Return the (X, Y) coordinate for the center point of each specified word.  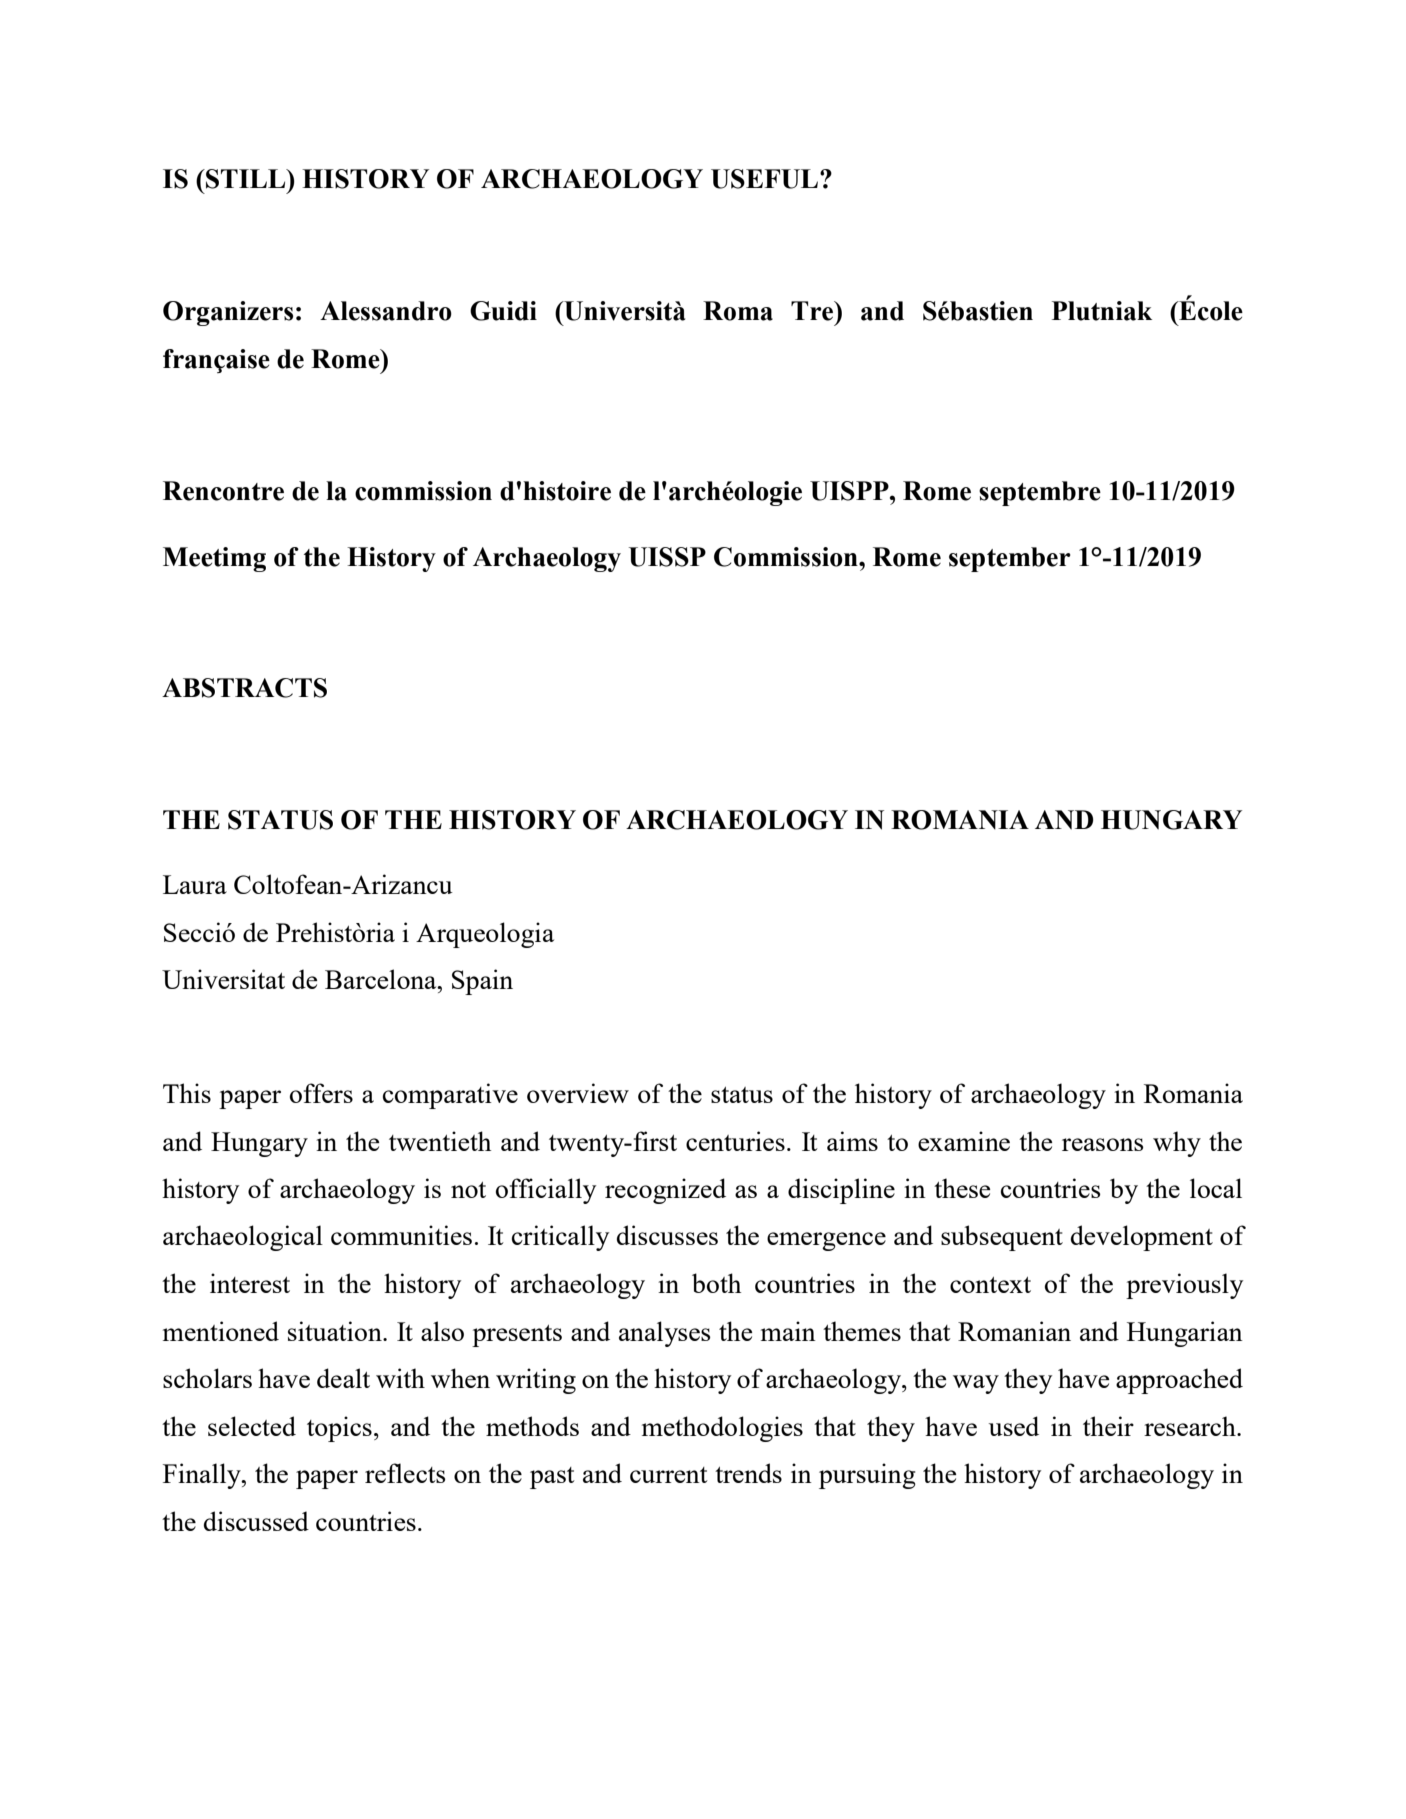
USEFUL (764, 179)
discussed (256, 1521)
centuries (735, 1141)
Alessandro (386, 311)
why (1177, 1144)
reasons (1103, 1144)
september (1010, 559)
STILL (246, 179)
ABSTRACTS (244, 688)
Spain (482, 982)
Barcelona (382, 979)
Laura (195, 884)
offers (321, 1093)
